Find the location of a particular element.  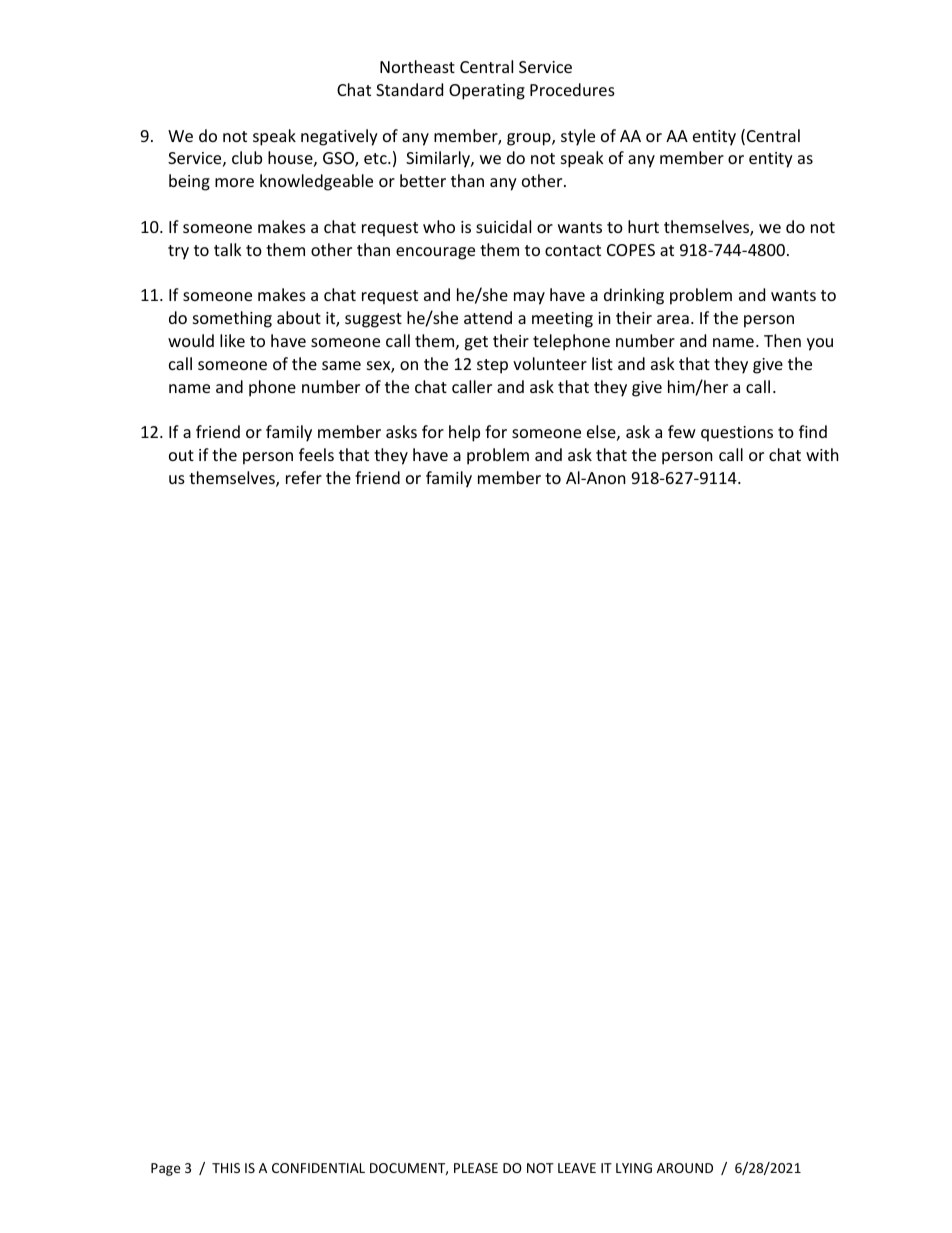

help is located at coordinates (464, 433).
